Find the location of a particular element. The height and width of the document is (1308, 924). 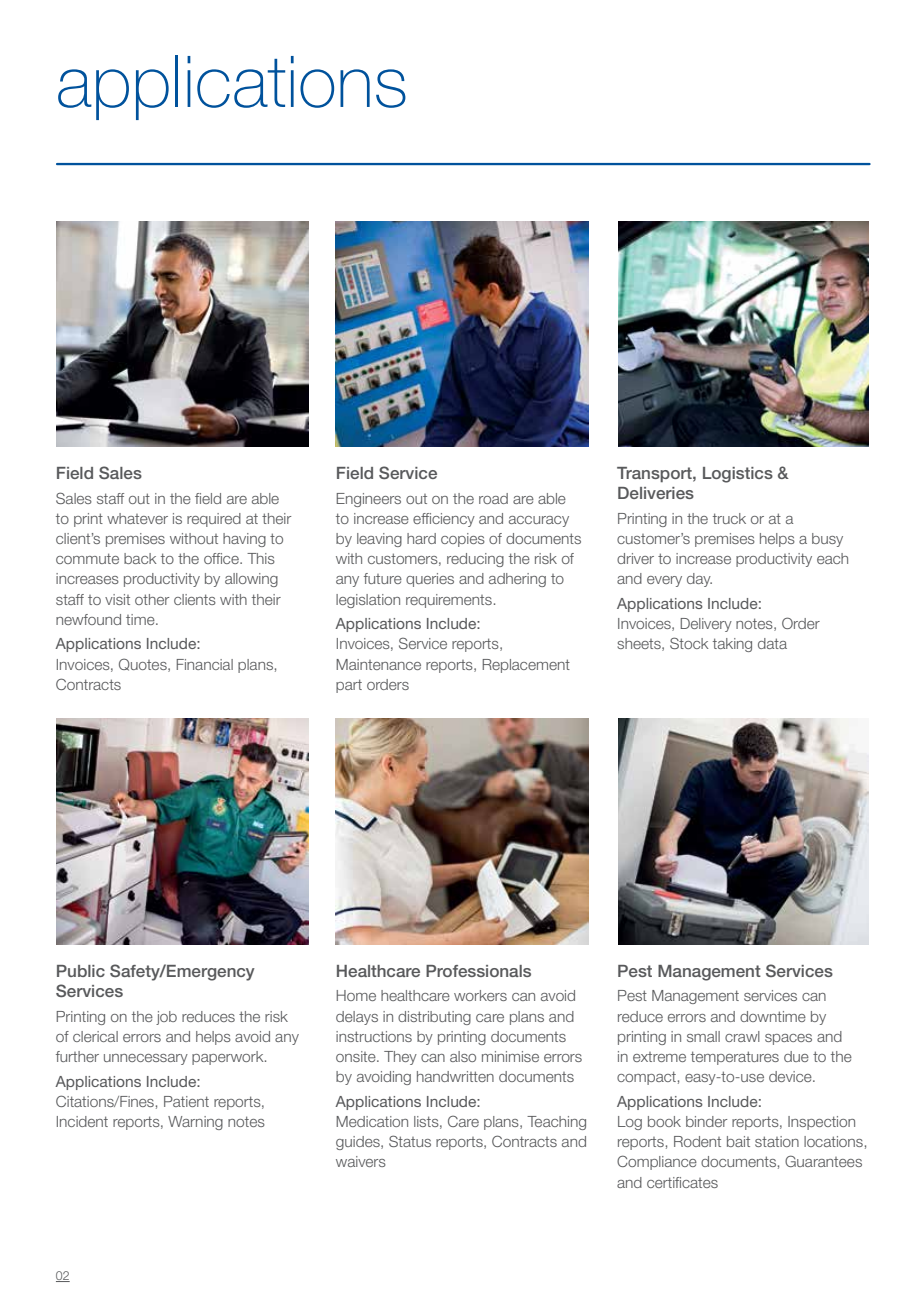

Professionals is located at coordinates (478, 971).
